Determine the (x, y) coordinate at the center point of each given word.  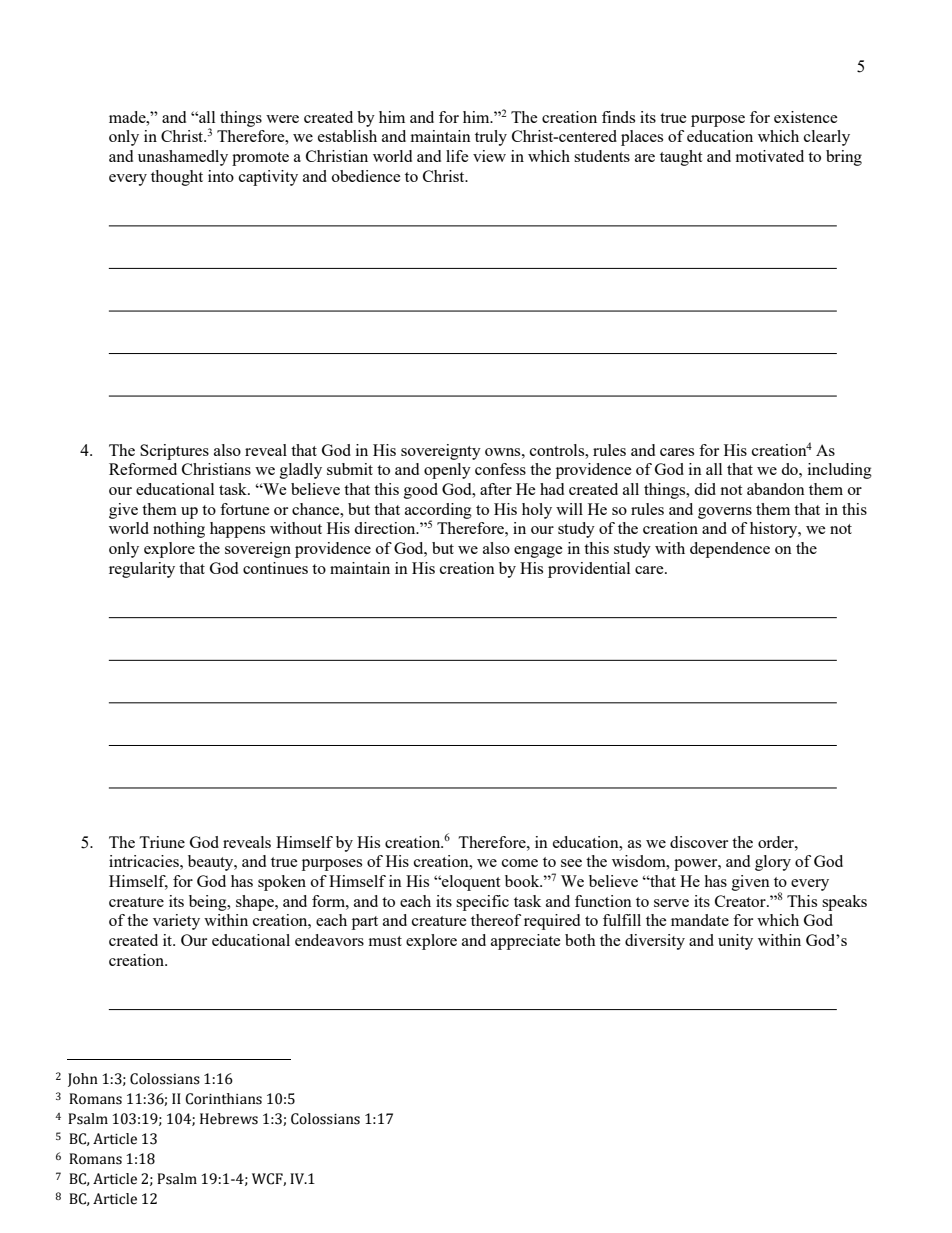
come (520, 863)
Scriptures (174, 452)
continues (275, 568)
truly (491, 138)
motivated (770, 156)
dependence (730, 550)
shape (256, 903)
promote (260, 159)
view (489, 156)
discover (699, 842)
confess (500, 469)
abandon (776, 489)
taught (681, 158)
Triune (162, 842)
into (221, 176)
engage (538, 552)
